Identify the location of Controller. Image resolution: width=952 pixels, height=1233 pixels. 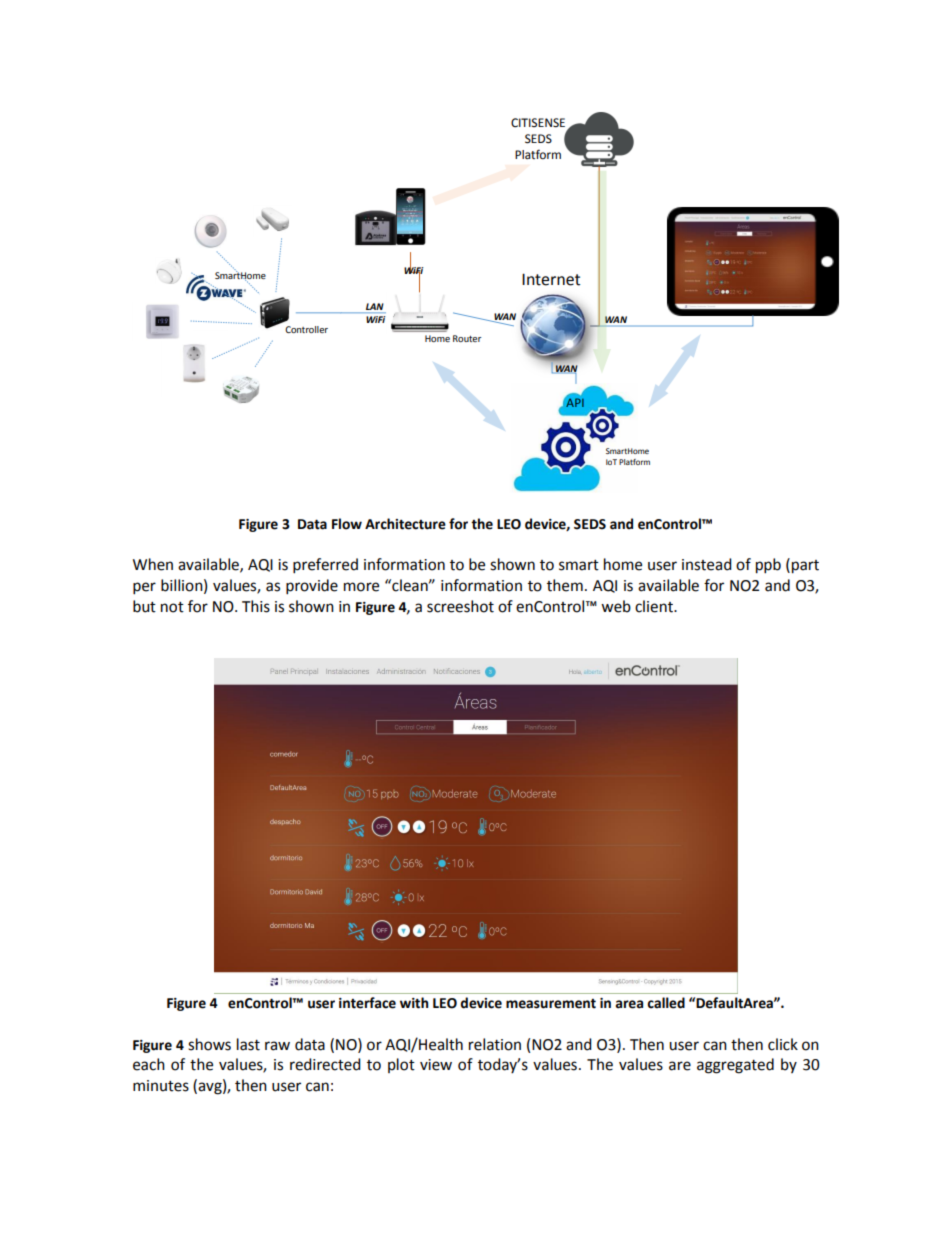
(306, 329).
